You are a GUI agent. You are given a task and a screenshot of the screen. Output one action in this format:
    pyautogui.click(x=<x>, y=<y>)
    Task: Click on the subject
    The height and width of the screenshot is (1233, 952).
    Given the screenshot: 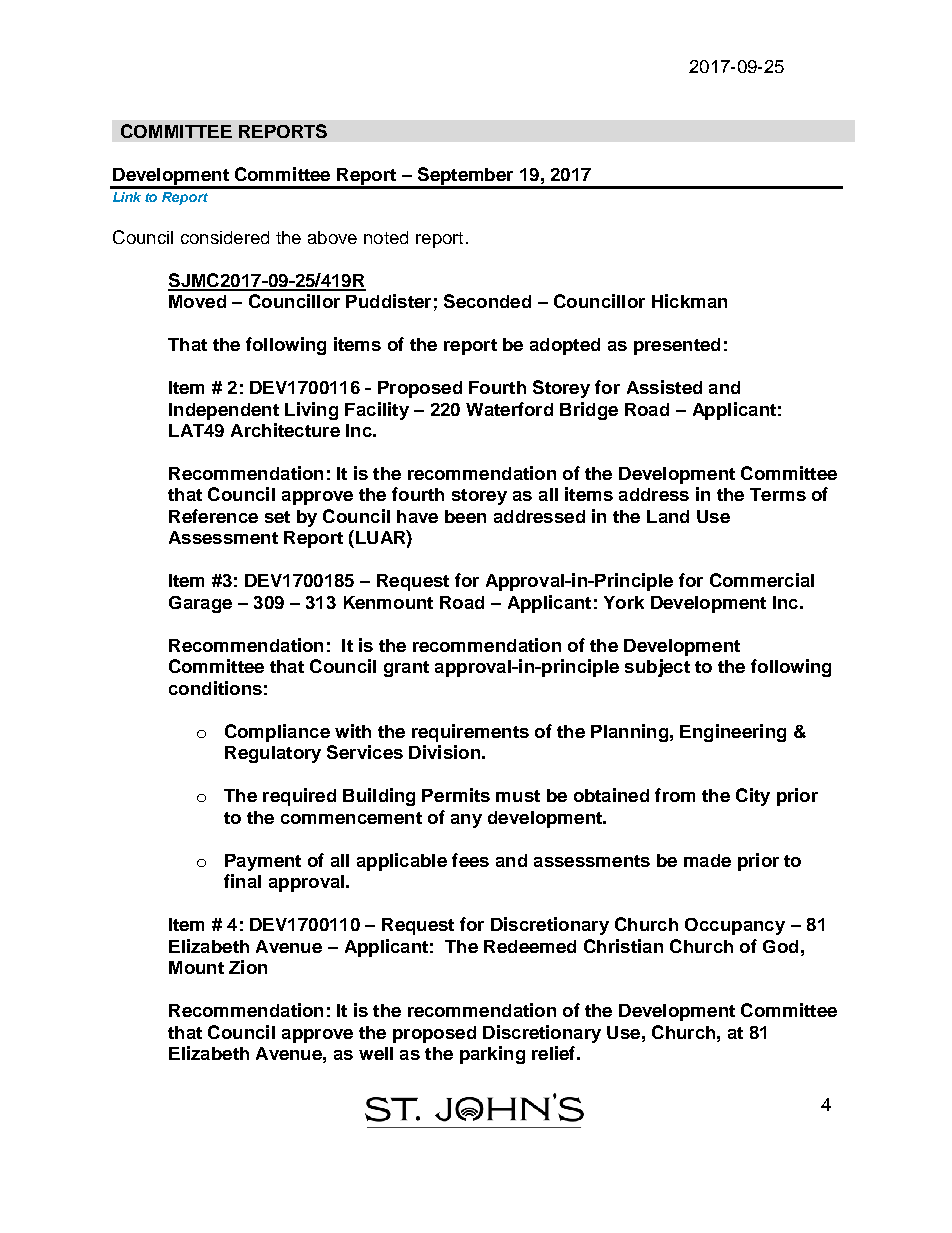 What is the action you would take?
    pyautogui.click(x=657, y=668)
